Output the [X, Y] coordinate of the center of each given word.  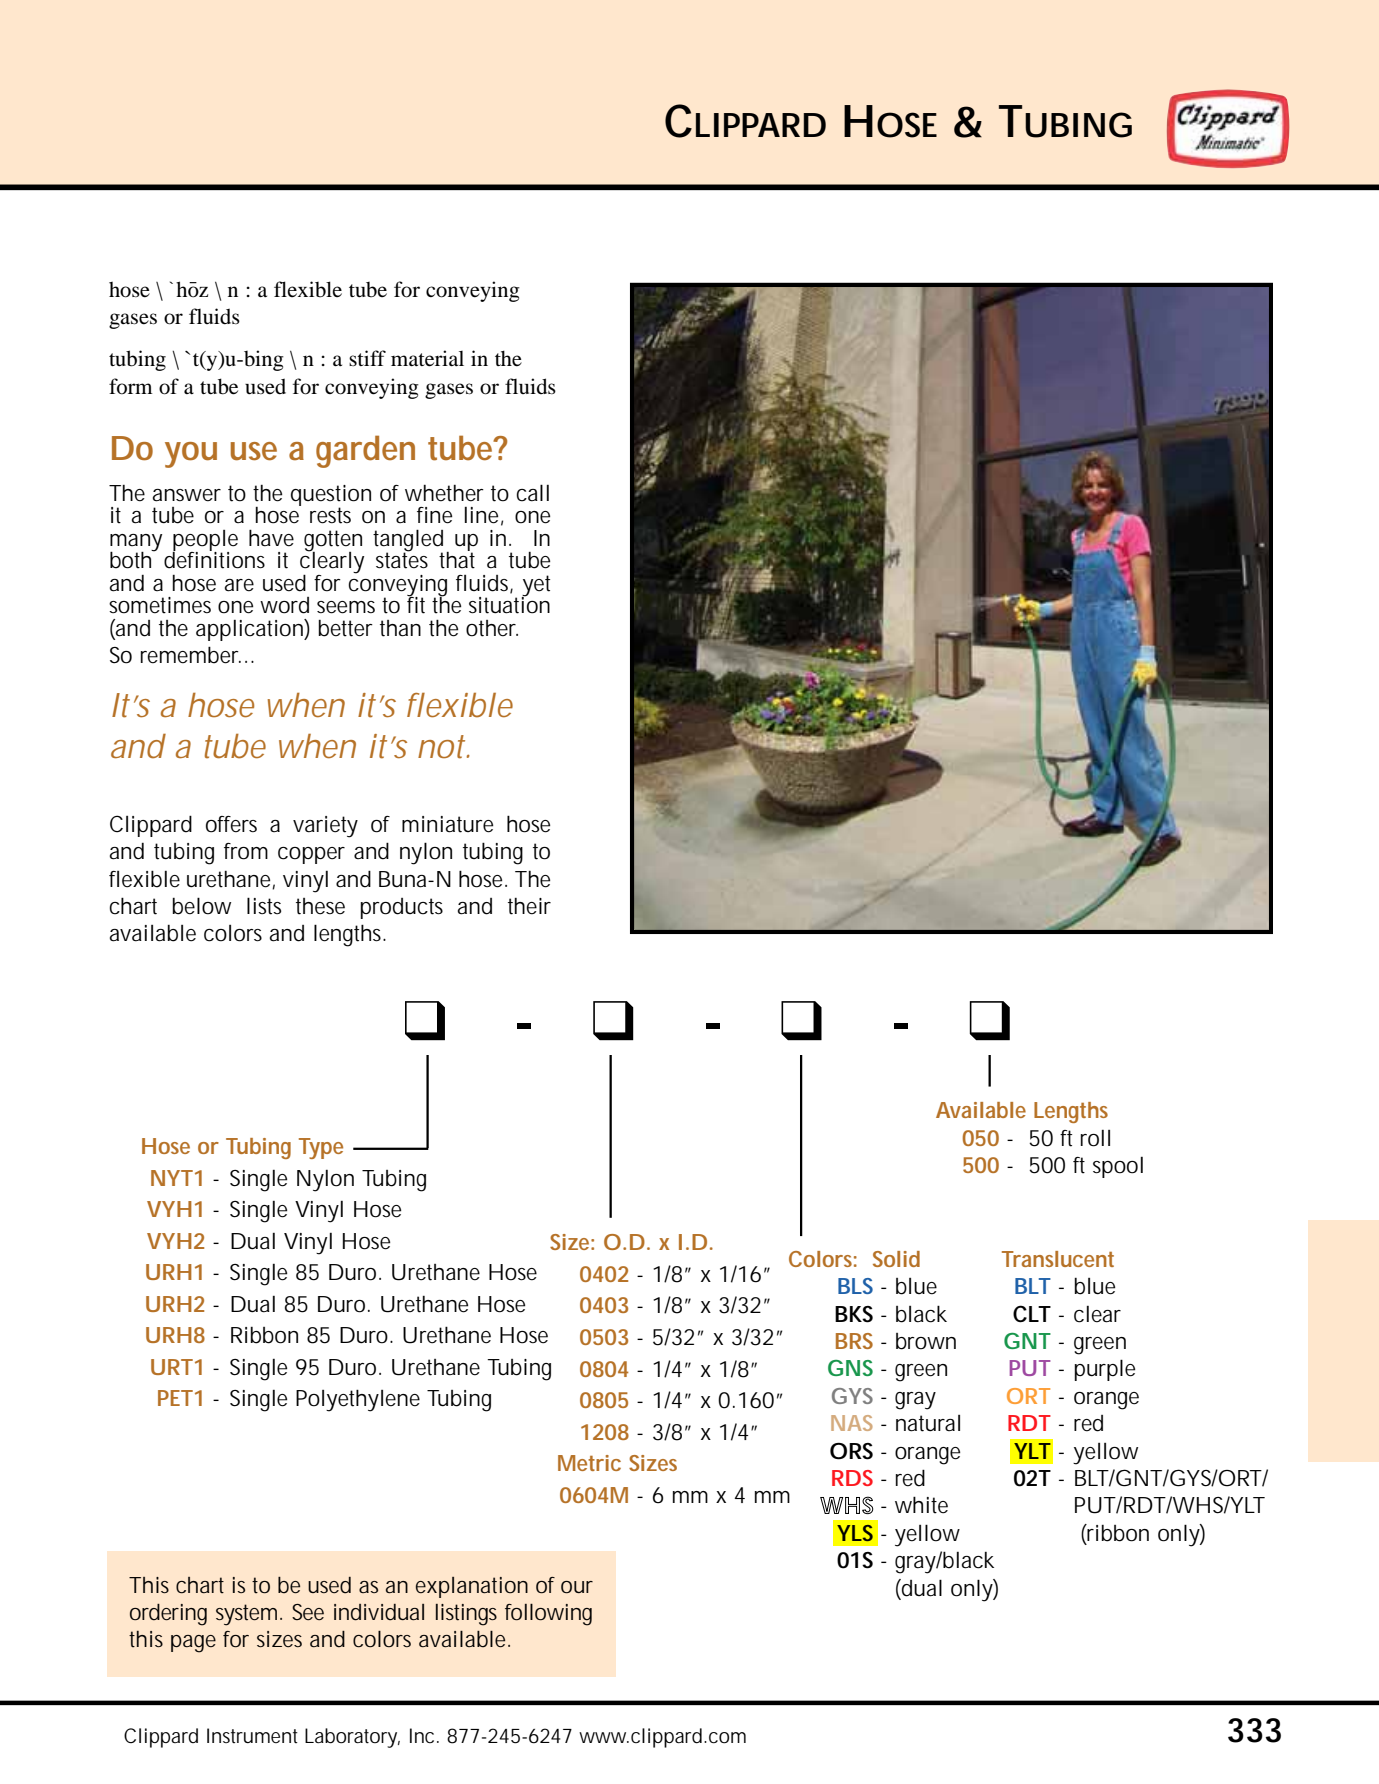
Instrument [252, 1735]
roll [1095, 1138]
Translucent [1058, 1259]
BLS [855, 1286]
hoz [192, 289]
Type [321, 1148]
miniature [447, 824]
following [548, 1615]
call [533, 493]
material [427, 358]
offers [231, 824]
